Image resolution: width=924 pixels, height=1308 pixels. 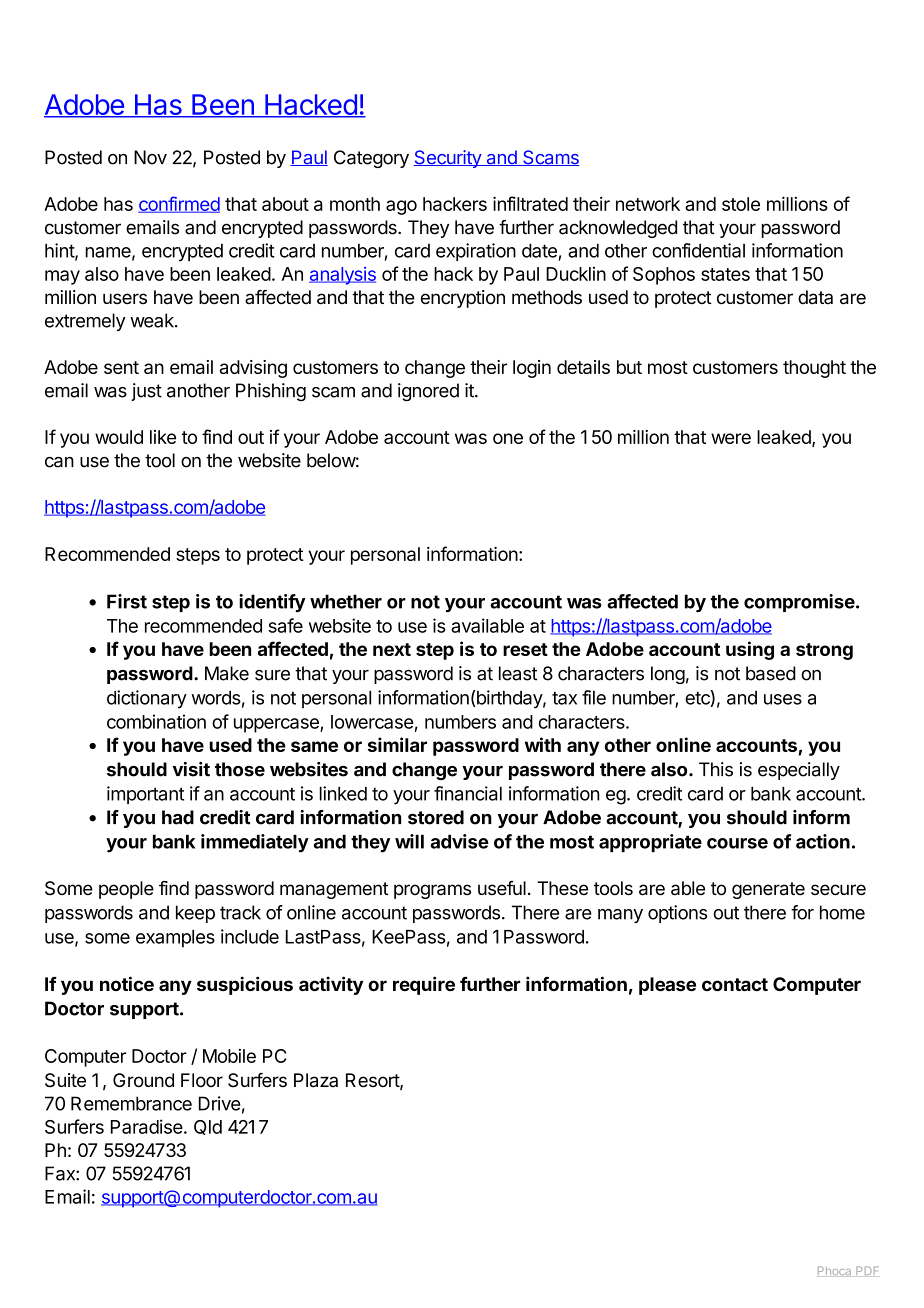 What do you see at coordinates (179, 204) in the page?
I see `confirmed` at bounding box center [179, 204].
